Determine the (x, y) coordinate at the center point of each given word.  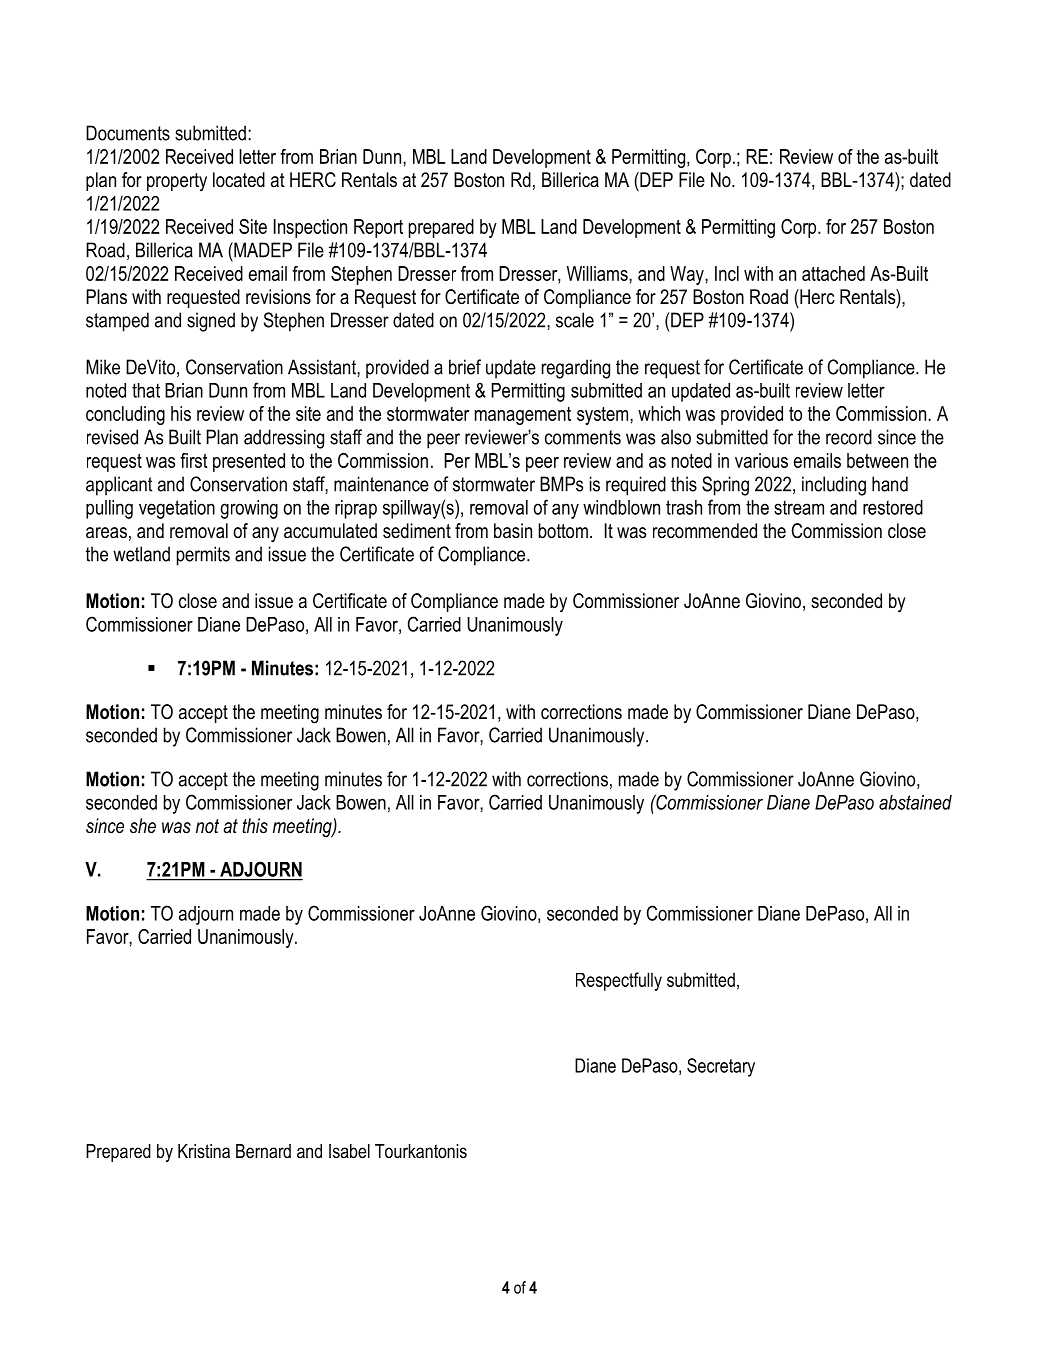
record (849, 437)
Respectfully (619, 981)
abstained (915, 802)
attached (833, 273)
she (143, 826)
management (523, 416)
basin (513, 531)
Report (378, 228)
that (146, 390)
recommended (705, 531)
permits (203, 556)
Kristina (204, 1151)
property (177, 182)
